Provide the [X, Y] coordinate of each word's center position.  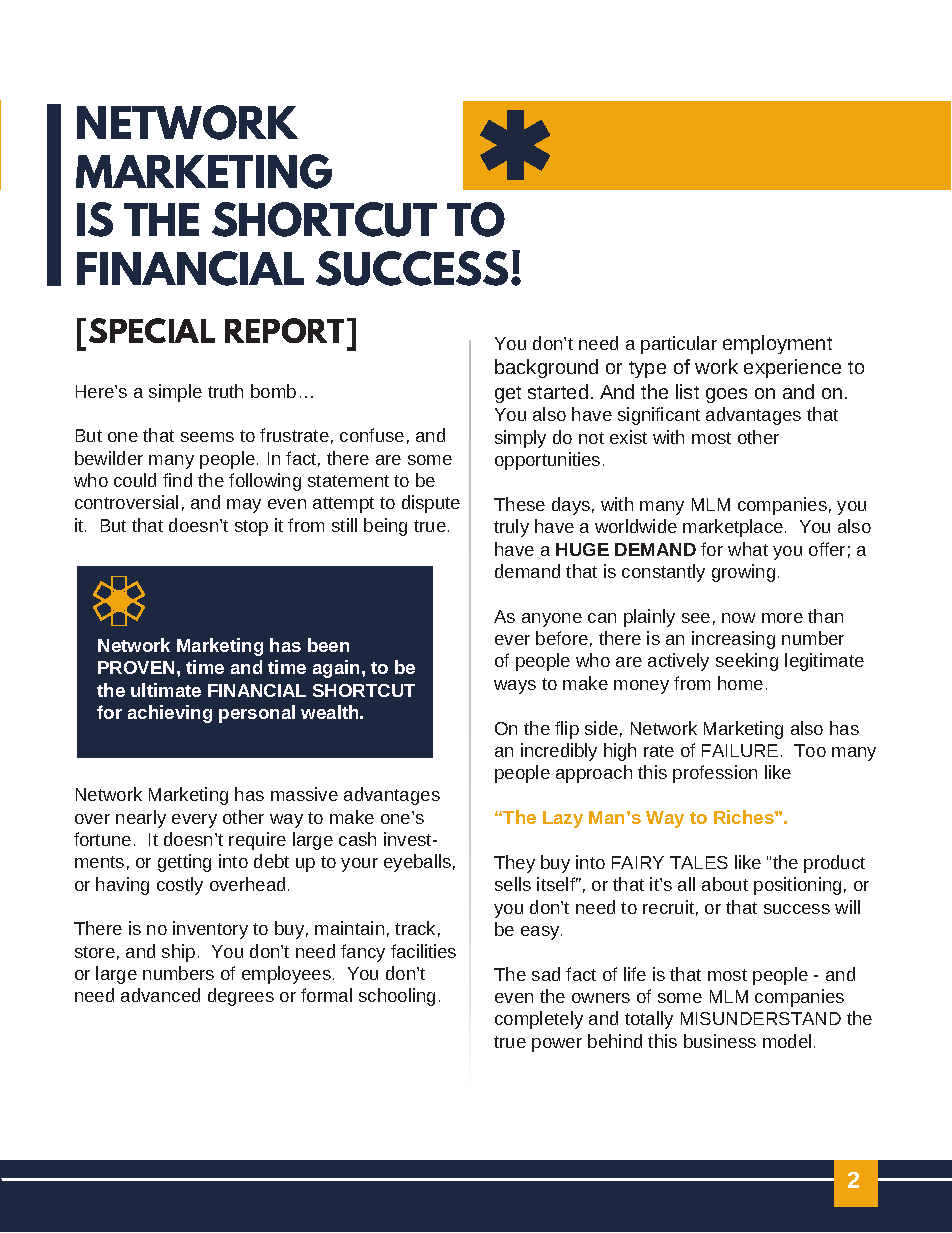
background [546, 368]
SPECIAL [152, 330]
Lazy [563, 819]
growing [743, 573]
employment [777, 344]
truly [511, 528]
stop [251, 528]
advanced [160, 995]
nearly [141, 819]
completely [539, 1020]
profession [715, 774]
